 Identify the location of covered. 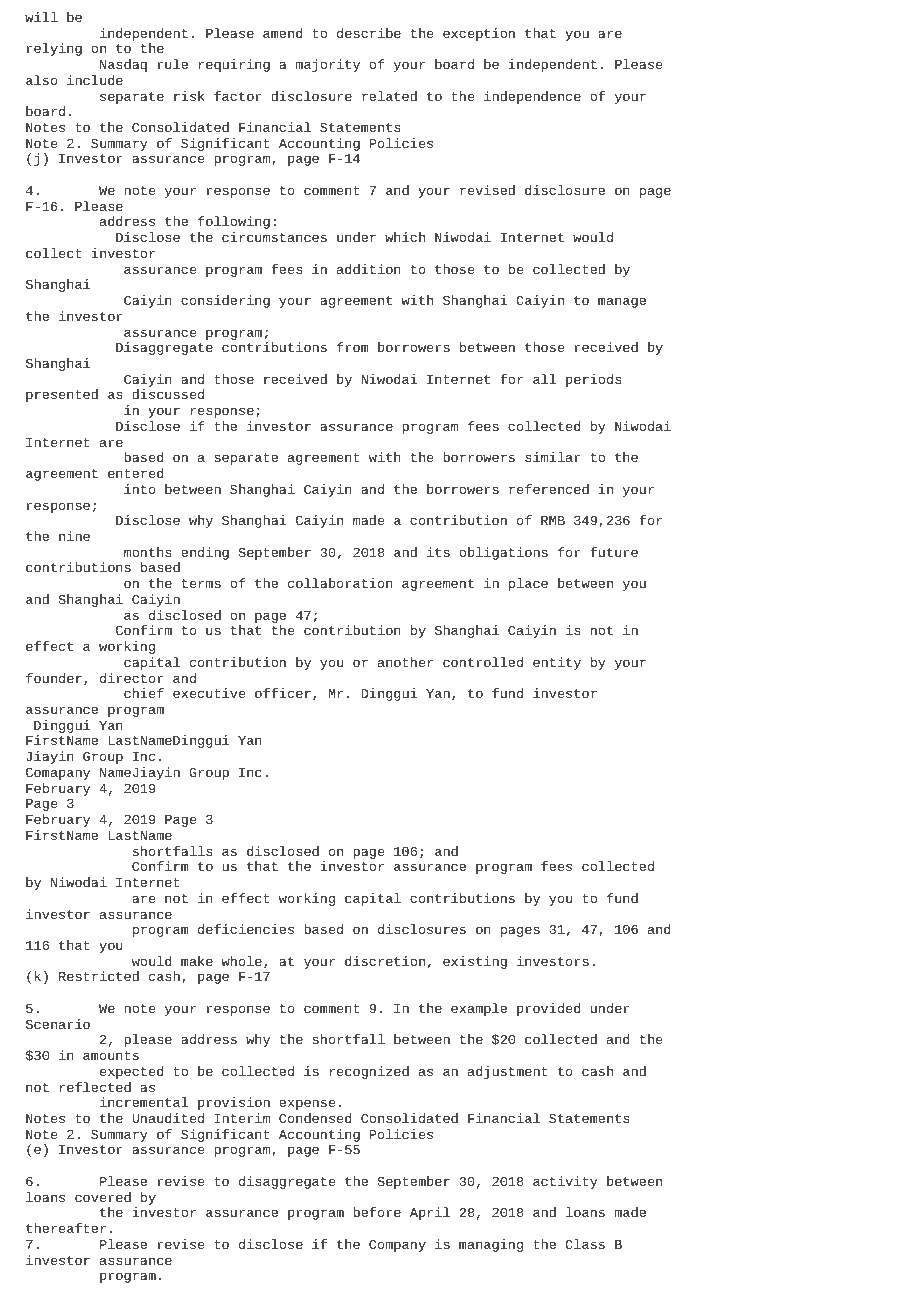
(103, 1197).
